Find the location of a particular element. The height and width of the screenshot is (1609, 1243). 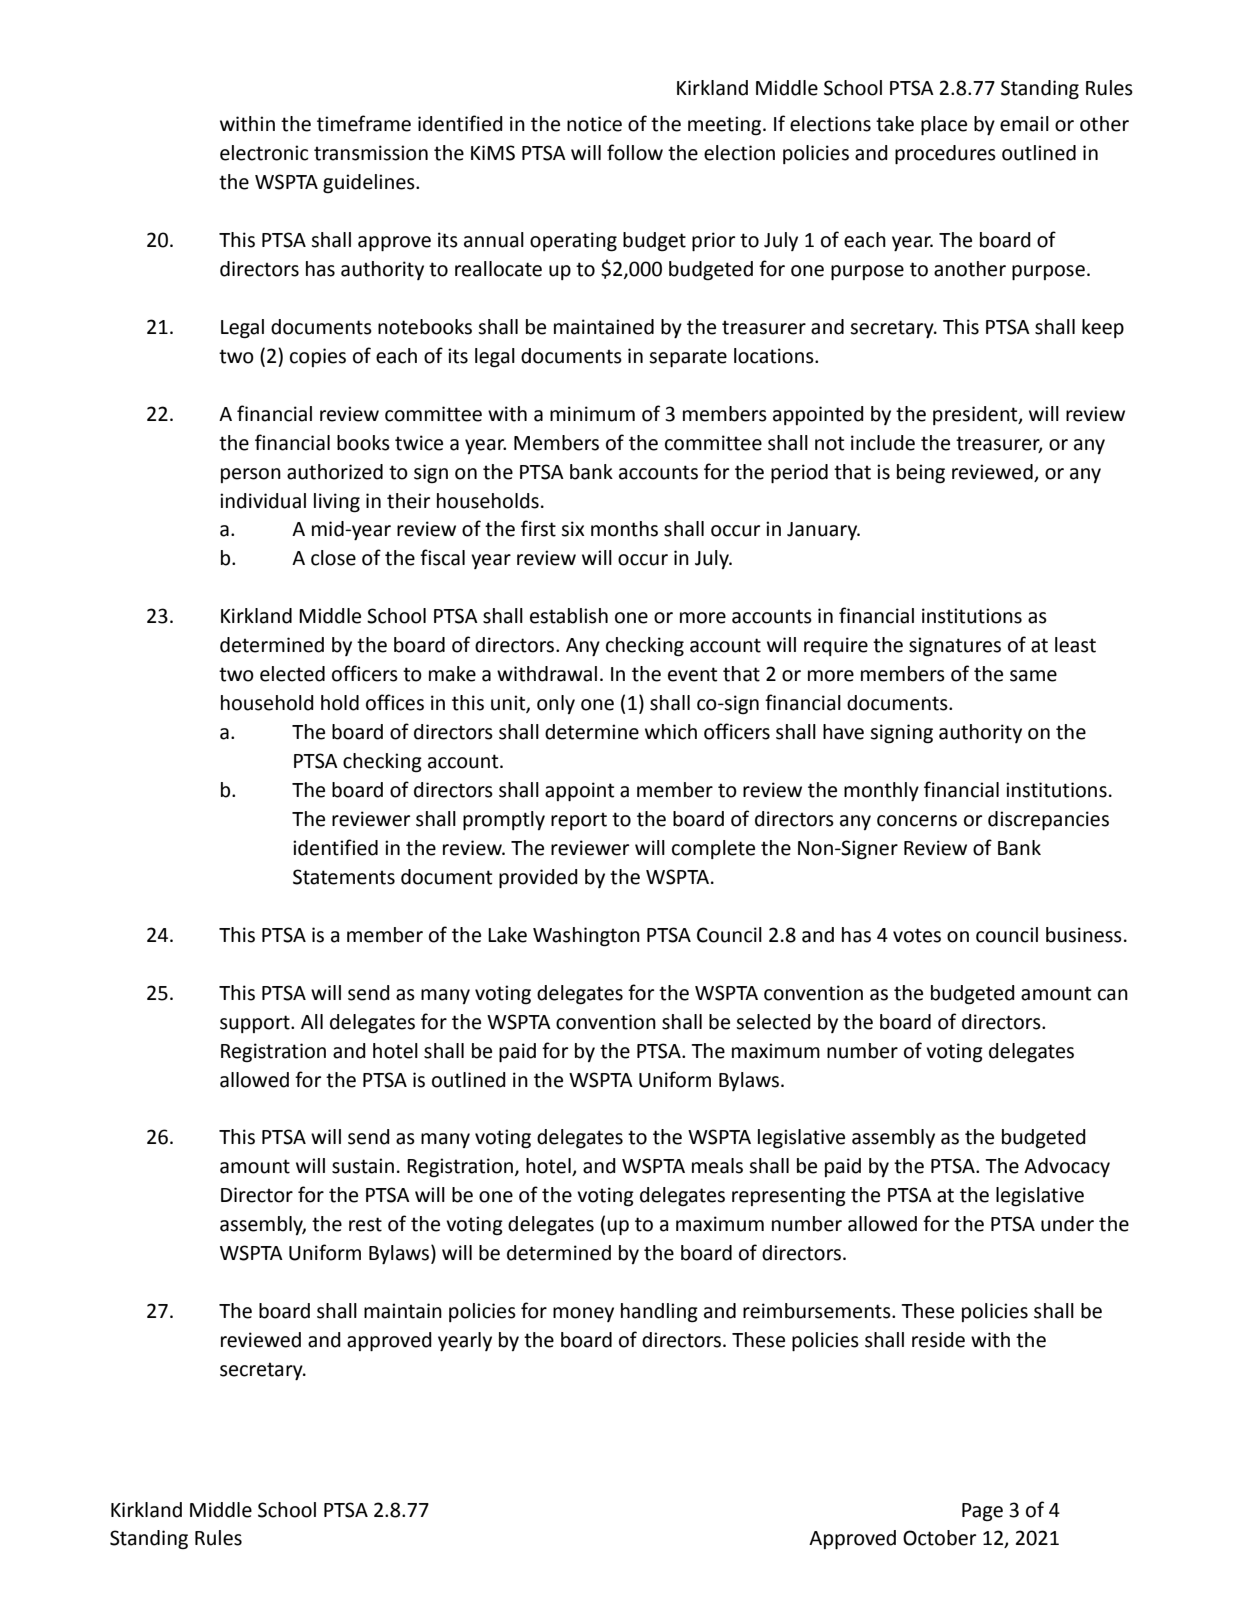

Statements is located at coordinates (344, 877).
